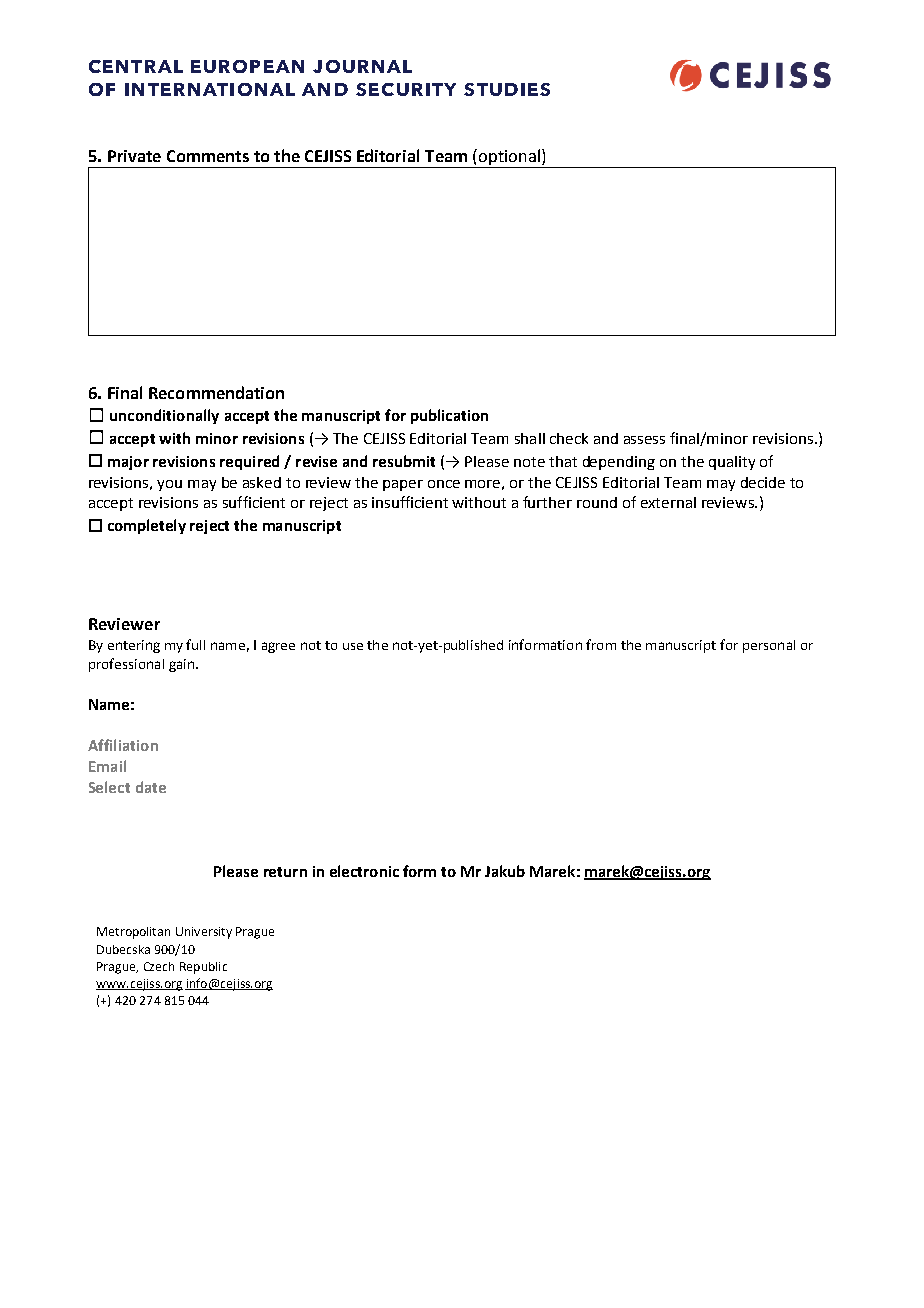 This screenshot has height=1308, width=924. Describe the element at coordinates (507, 89) in the screenshot. I see `STUDIES` at that location.
